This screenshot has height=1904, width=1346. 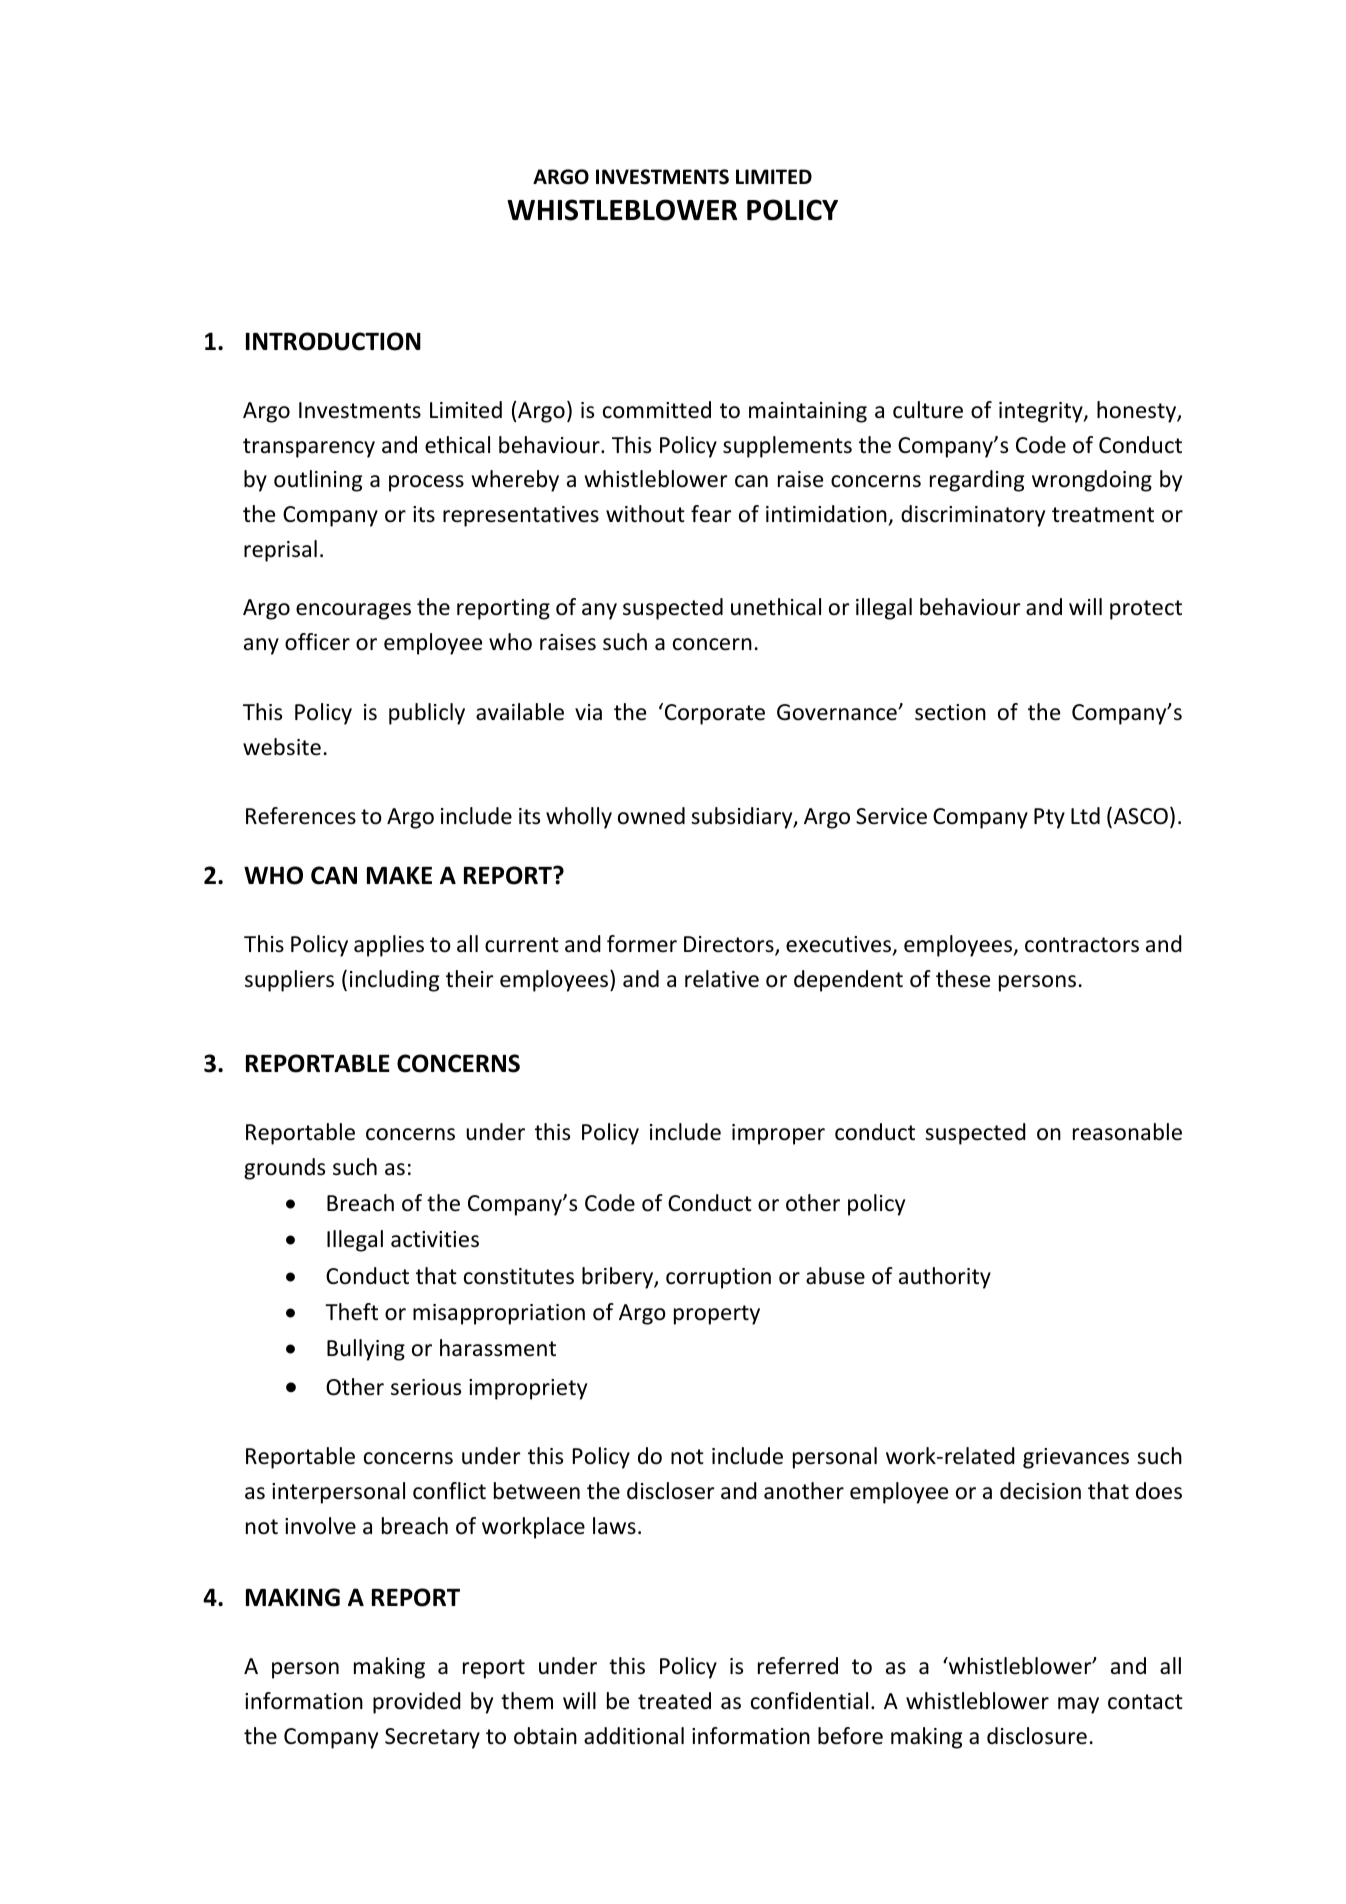 I want to click on these, so click(x=963, y=979).
